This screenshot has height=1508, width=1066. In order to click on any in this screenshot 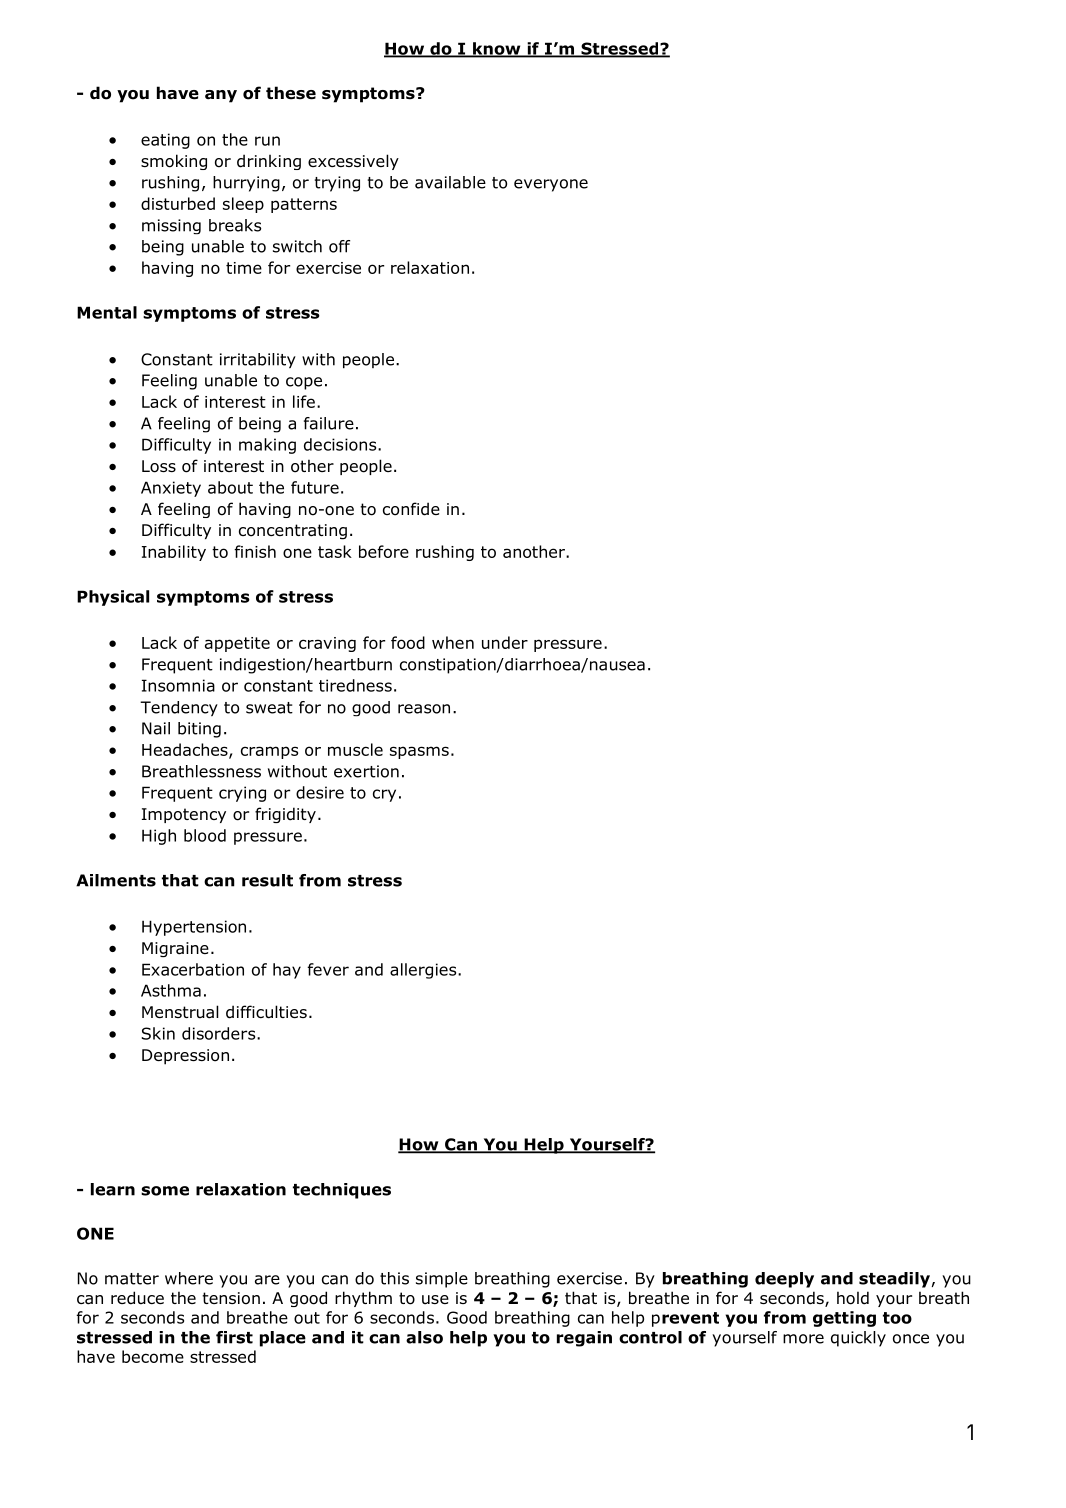, I will do `click(221, 96)`.
